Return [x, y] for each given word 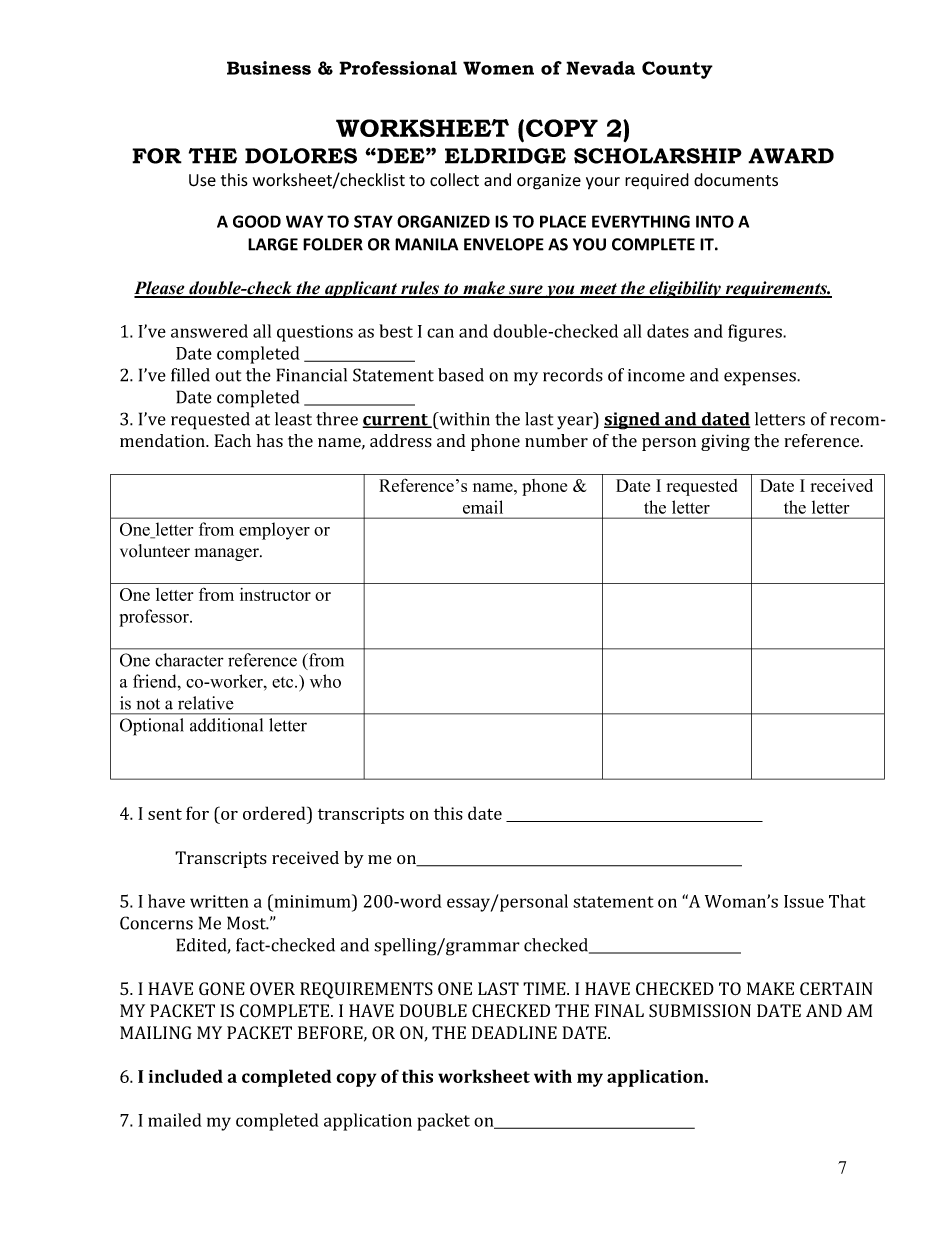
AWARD [791, 156]
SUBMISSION [700, 1011]
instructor [275, 594]
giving [725, 442]
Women [498, 68]
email [483, 507]
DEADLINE [514, 1032]
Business [269, 68]
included [186, 1076]
